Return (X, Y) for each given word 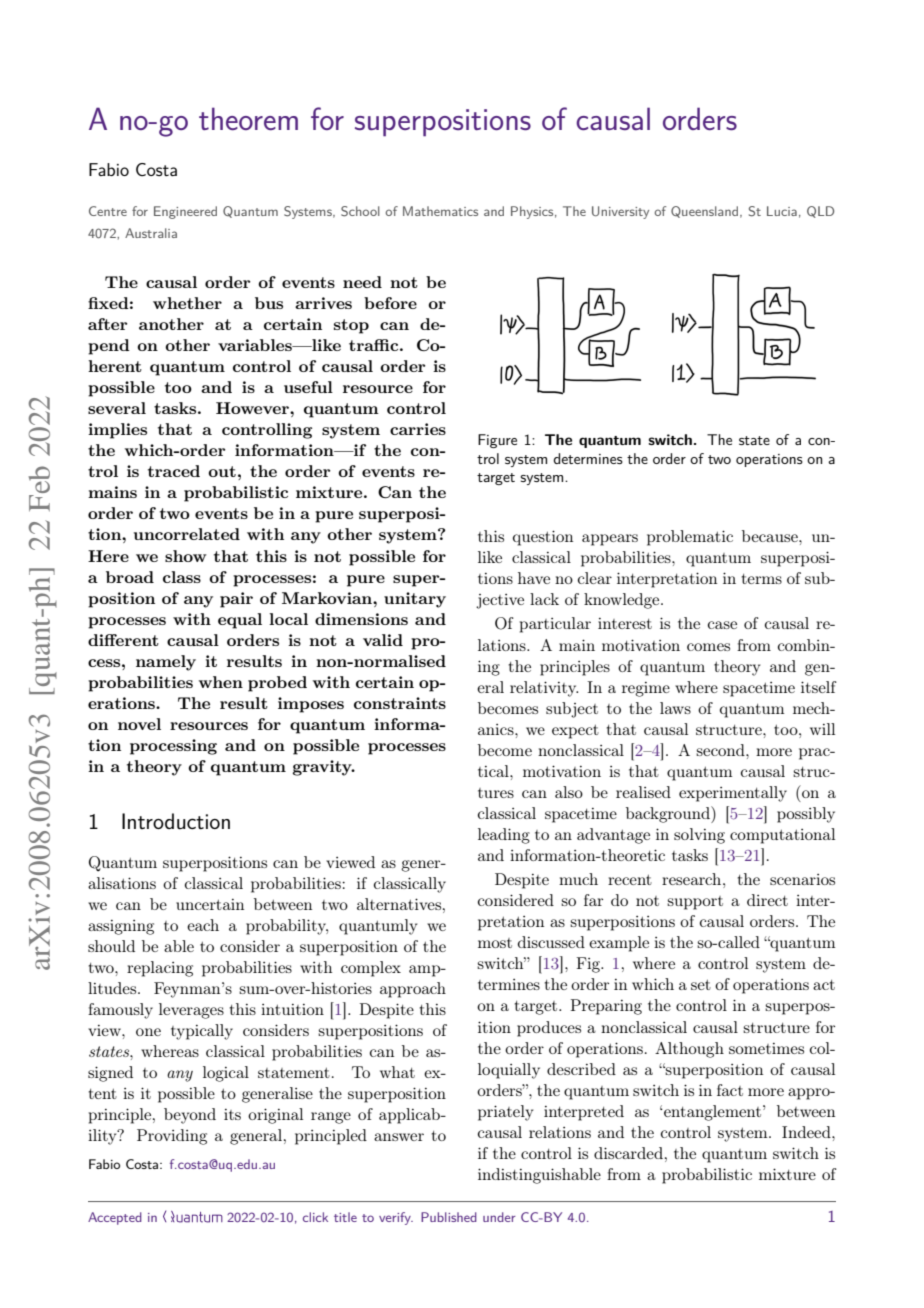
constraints (400, 703)
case (722, 625)
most (495, 943)
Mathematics (440, 211)
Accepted (115, 1218)
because (771, 536)
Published (449, 1217)
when (221, 682)
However (253, 408)
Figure (497, 441)
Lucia (782, 211)
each (203, 925)
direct (767, 900)
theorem (248, 118)
